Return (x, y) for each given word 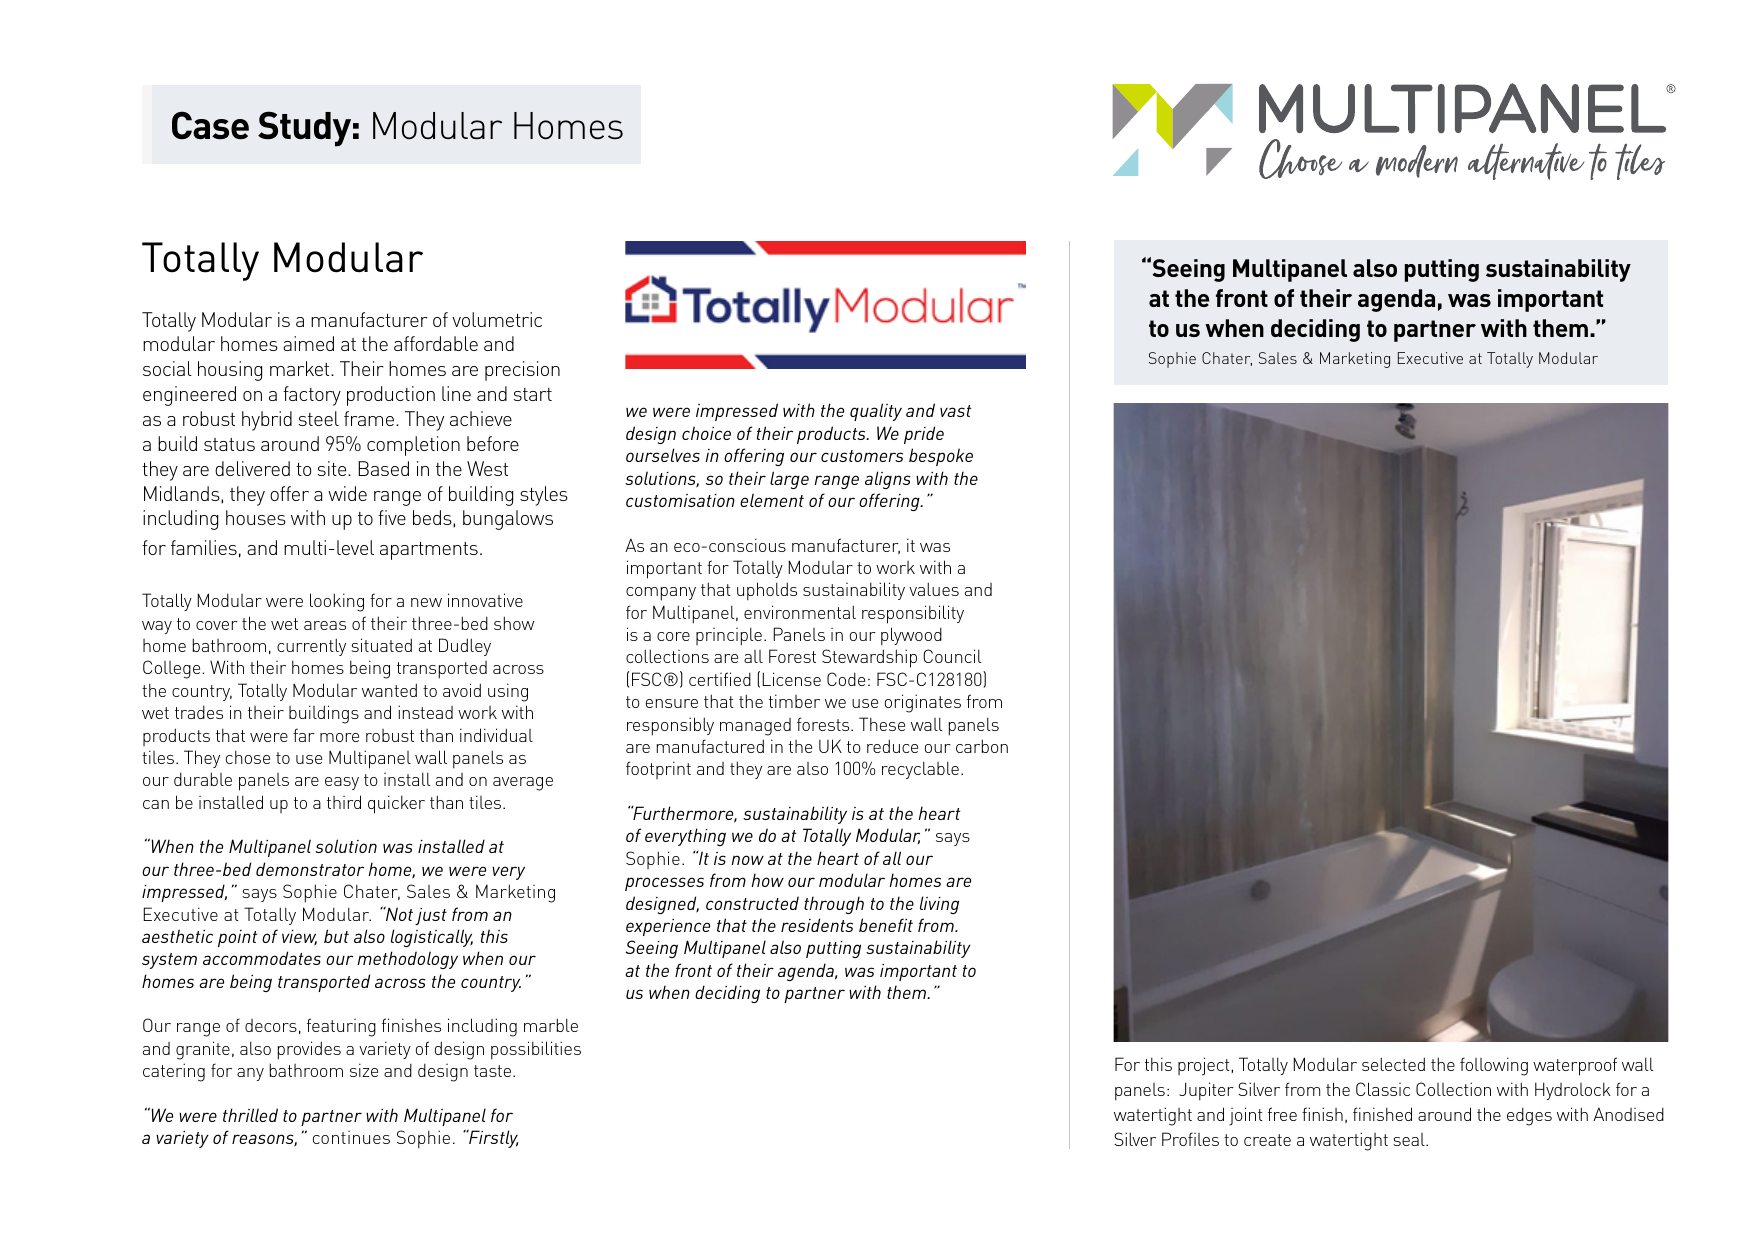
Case (210, 125)
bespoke (941, 457)
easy (342, 783)
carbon (982, 746)
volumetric (497, 319)
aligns (888, 480)
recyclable (920, 770)
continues (351, 1137)
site (333, 468)
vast (956, 411)
